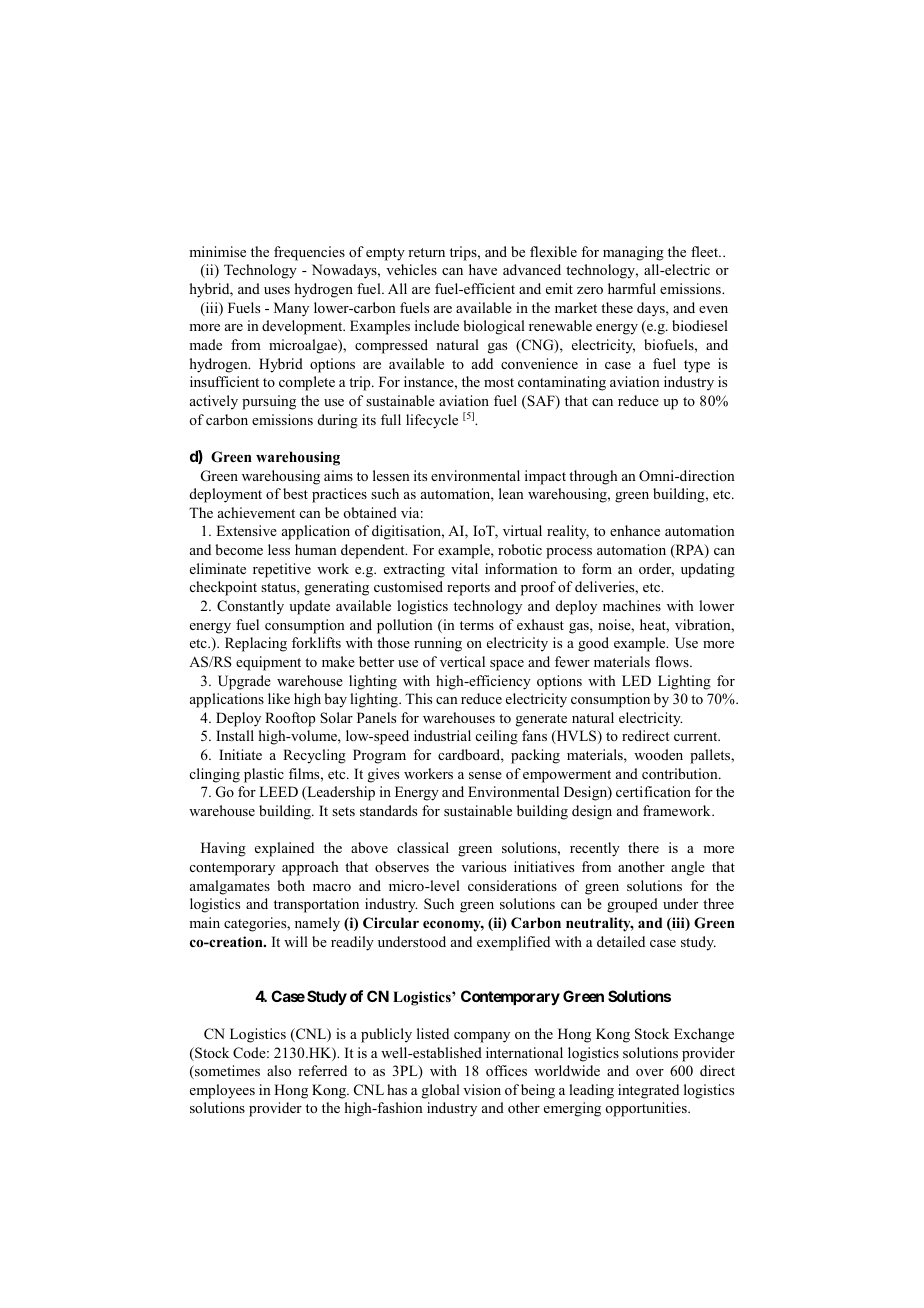 This page has width=924, height=1308. Describe the element at coordinates (291, 309) in the page. I see `Many` at that location.
